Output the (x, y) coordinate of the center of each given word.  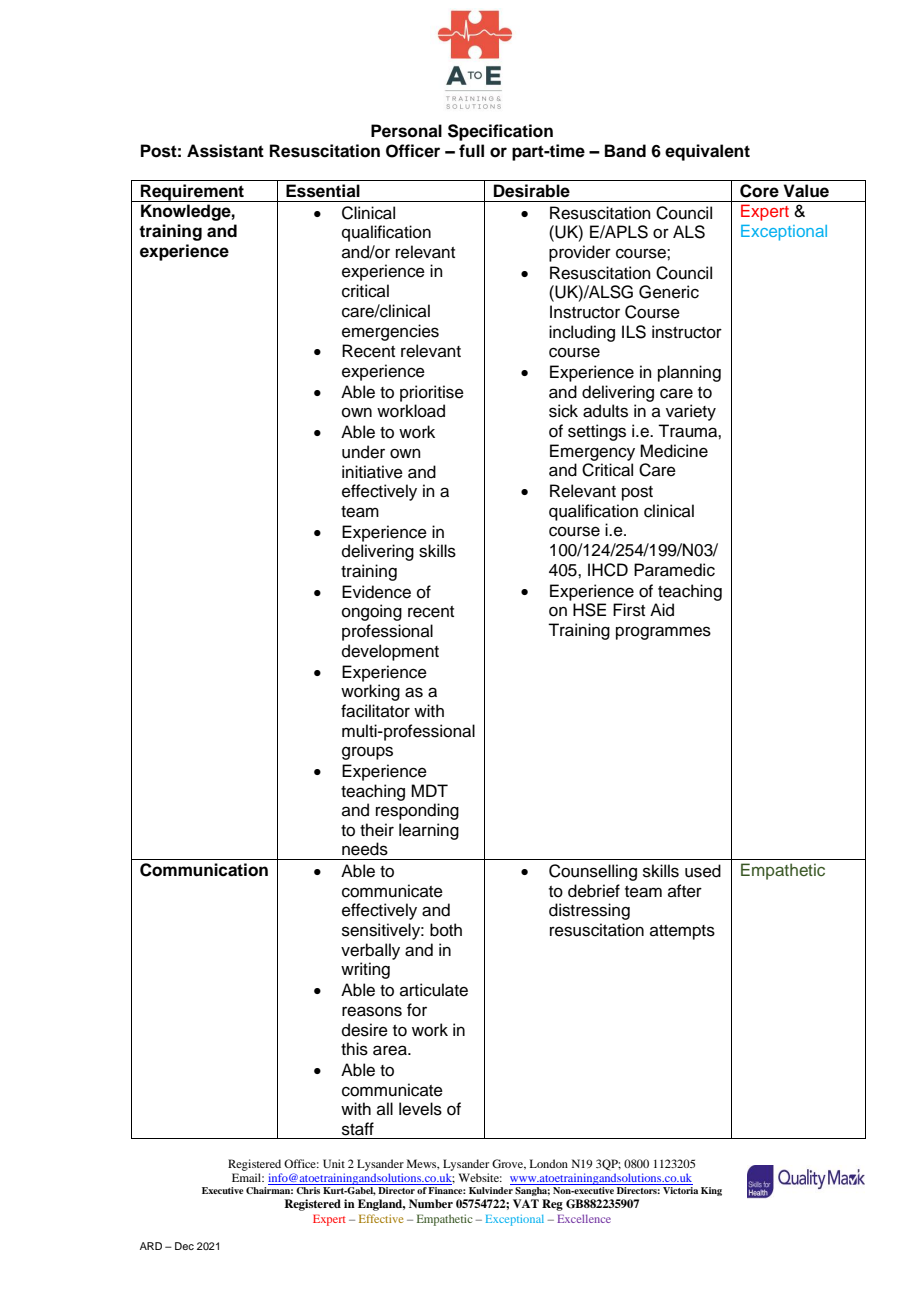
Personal (406, 131)
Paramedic (674, 570)
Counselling (593, 872)
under (363, 452)
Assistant (225, 151)
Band (625, 151)
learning (429, 831)
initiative (372, 472)
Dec (184, 1246)
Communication (204, 870)
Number (431, 1203)
